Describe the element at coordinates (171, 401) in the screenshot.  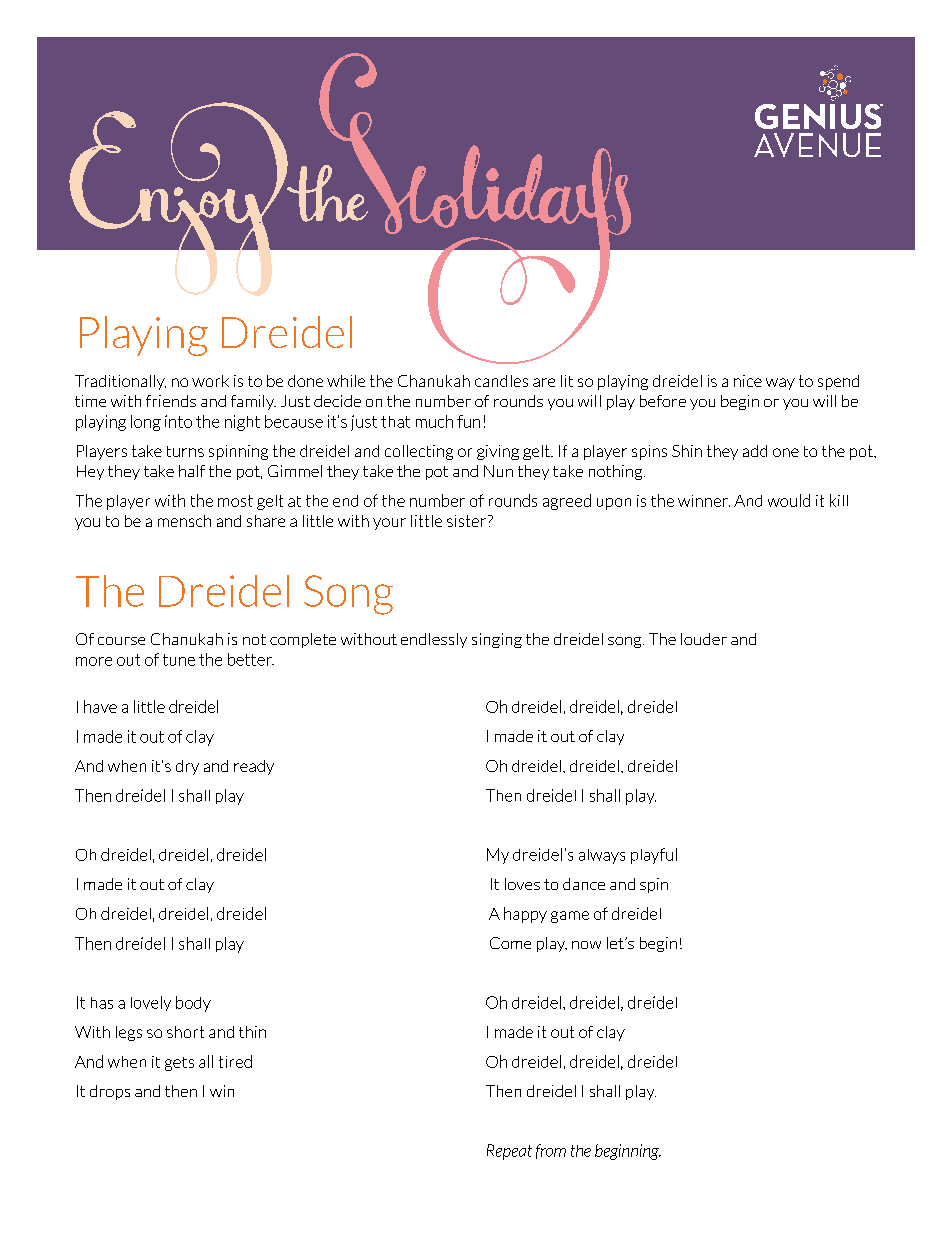
I see `friends` at that location.
